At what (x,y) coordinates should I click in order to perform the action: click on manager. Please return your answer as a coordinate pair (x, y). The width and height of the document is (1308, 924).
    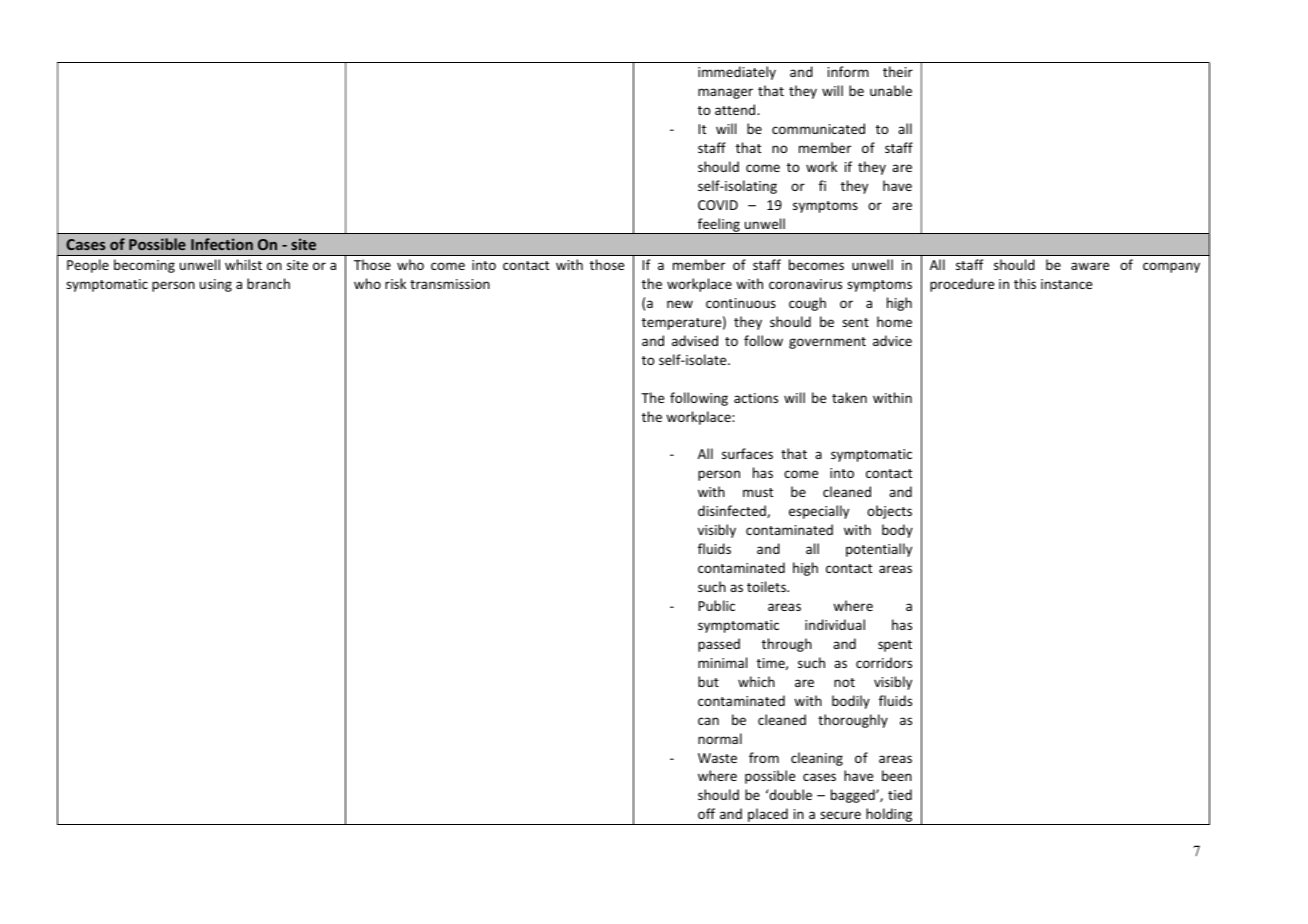
    Looking at the image, I should click on (725, 93).
